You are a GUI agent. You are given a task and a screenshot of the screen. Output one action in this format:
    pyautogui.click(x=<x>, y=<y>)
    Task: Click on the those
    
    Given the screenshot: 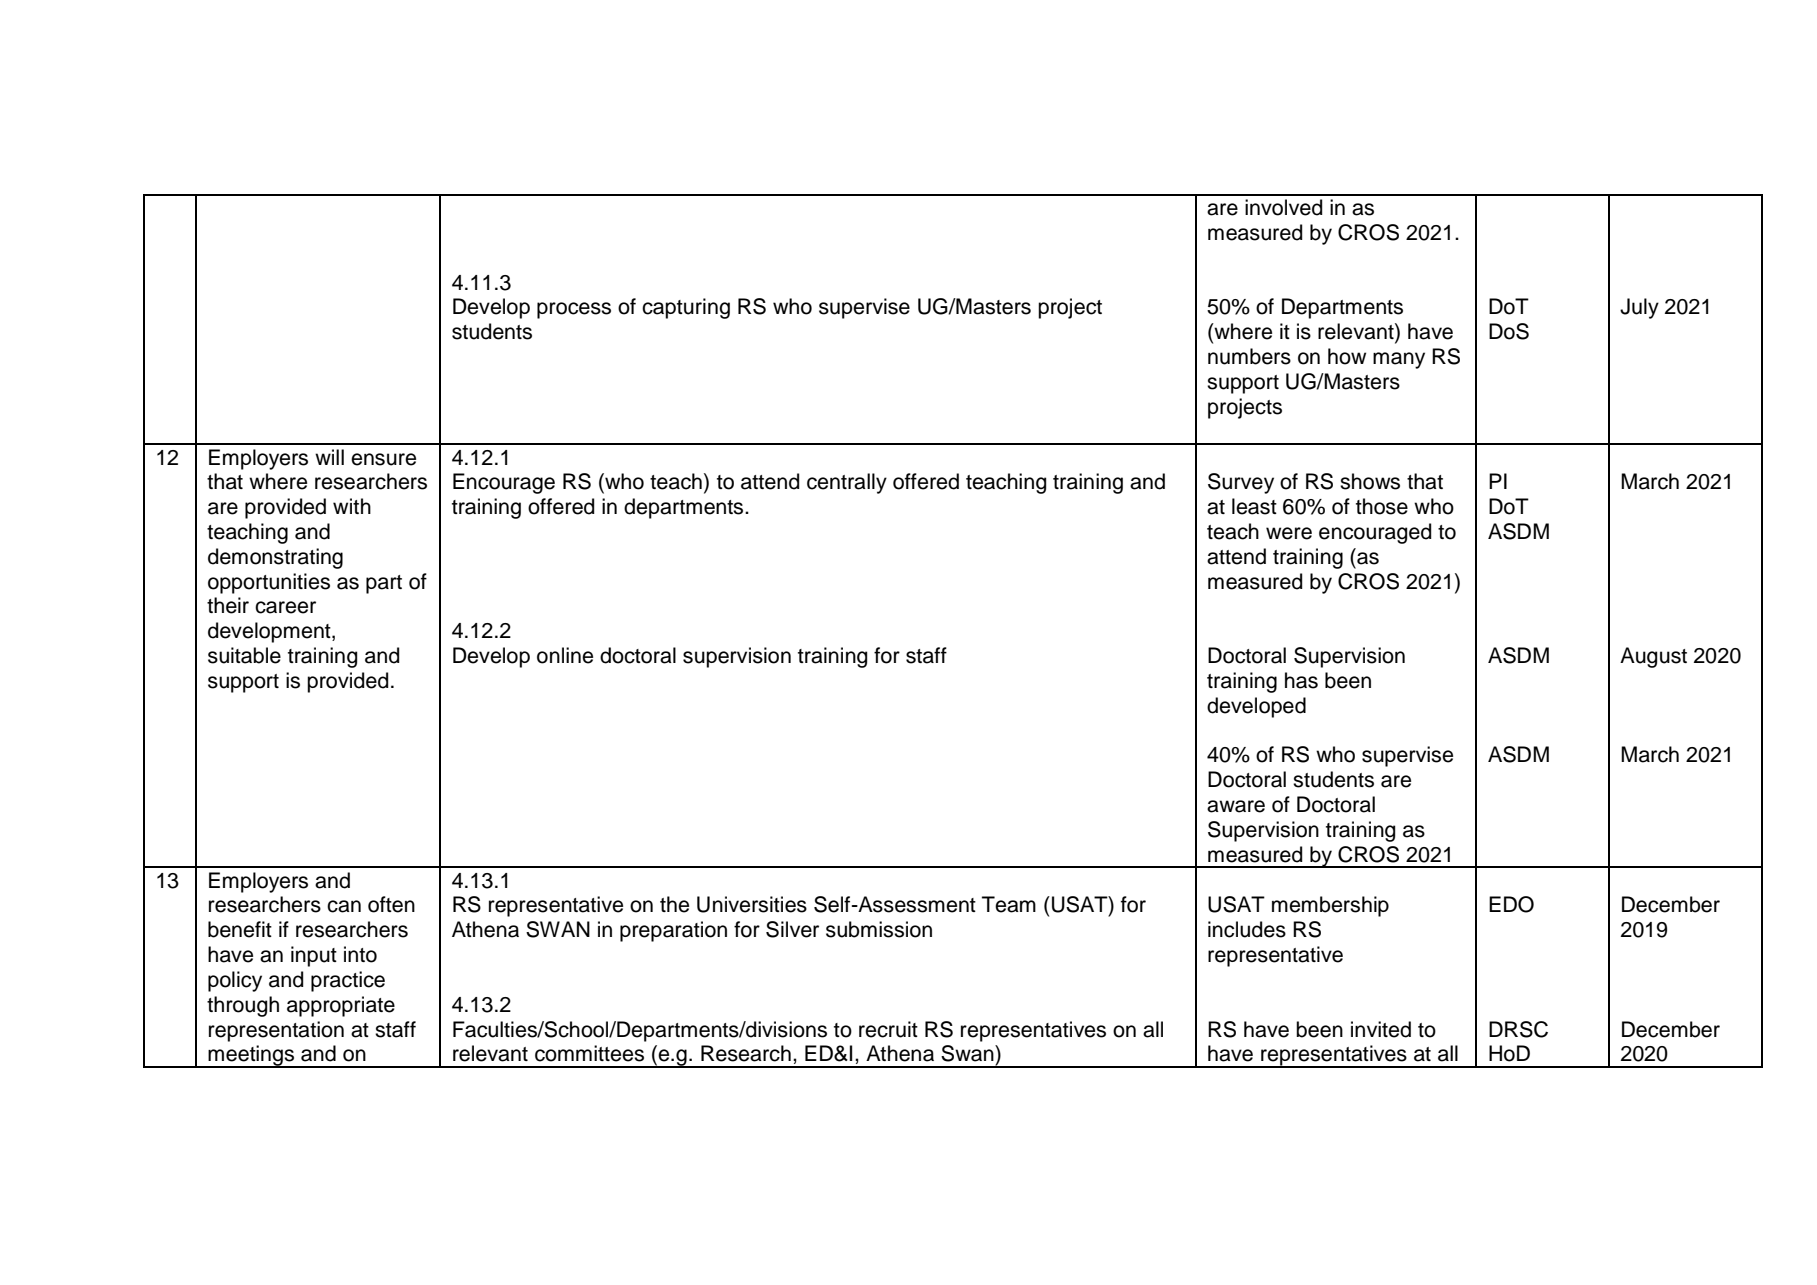 What is the action you would take?
    pyautogui.click(x=1382, y=506)
